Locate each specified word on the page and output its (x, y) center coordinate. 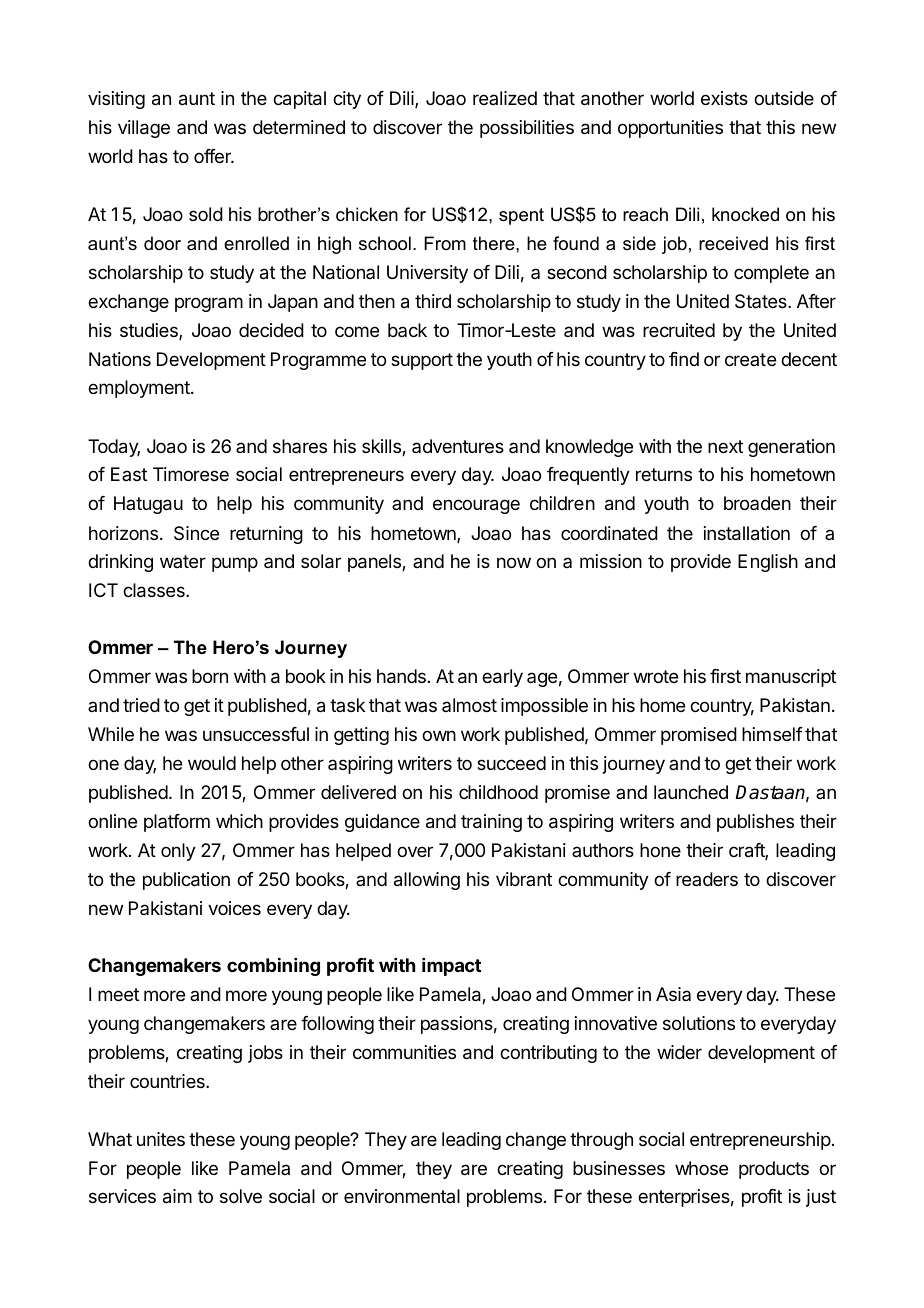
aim (177, 1196)
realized (505, 98)
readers (707, 879)
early (502, 678)
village (144, 129)
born (210, 676)
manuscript (791, 678)
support (422, 361)
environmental (402, 1196)
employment (140, 389)
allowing (427, 881)
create (750, 359)
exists (724, 98)
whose (701, 1168)
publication (186, 881)
